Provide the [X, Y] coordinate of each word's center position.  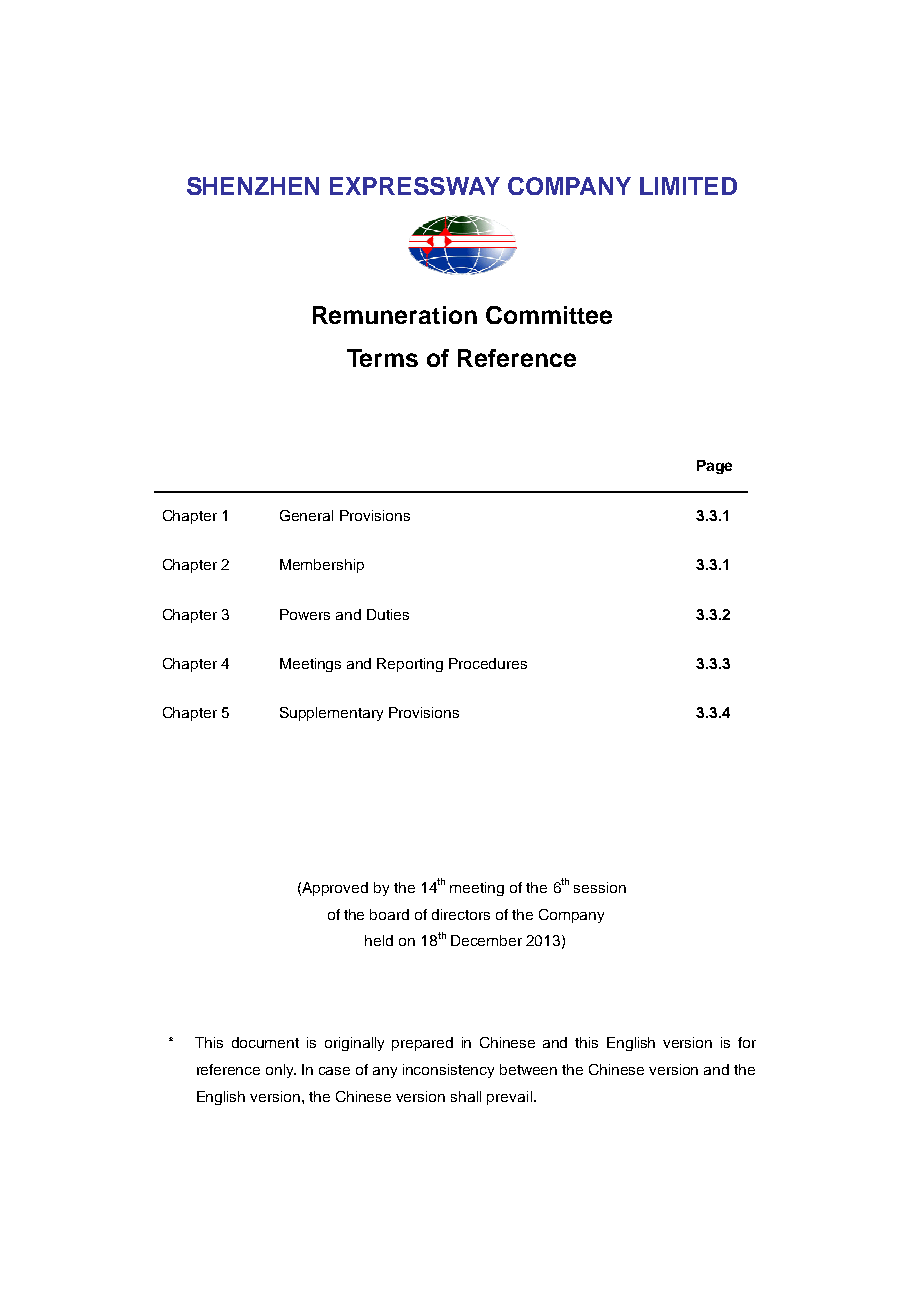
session [600, 887]
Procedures [488, 663]
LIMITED [688, 186]
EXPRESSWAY [415, 186]
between [528, 1069]
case [334, 1071]
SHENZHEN [253, 186]
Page [714, 467]
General [306, 515]
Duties [388, 614]
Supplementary [331, 714]
